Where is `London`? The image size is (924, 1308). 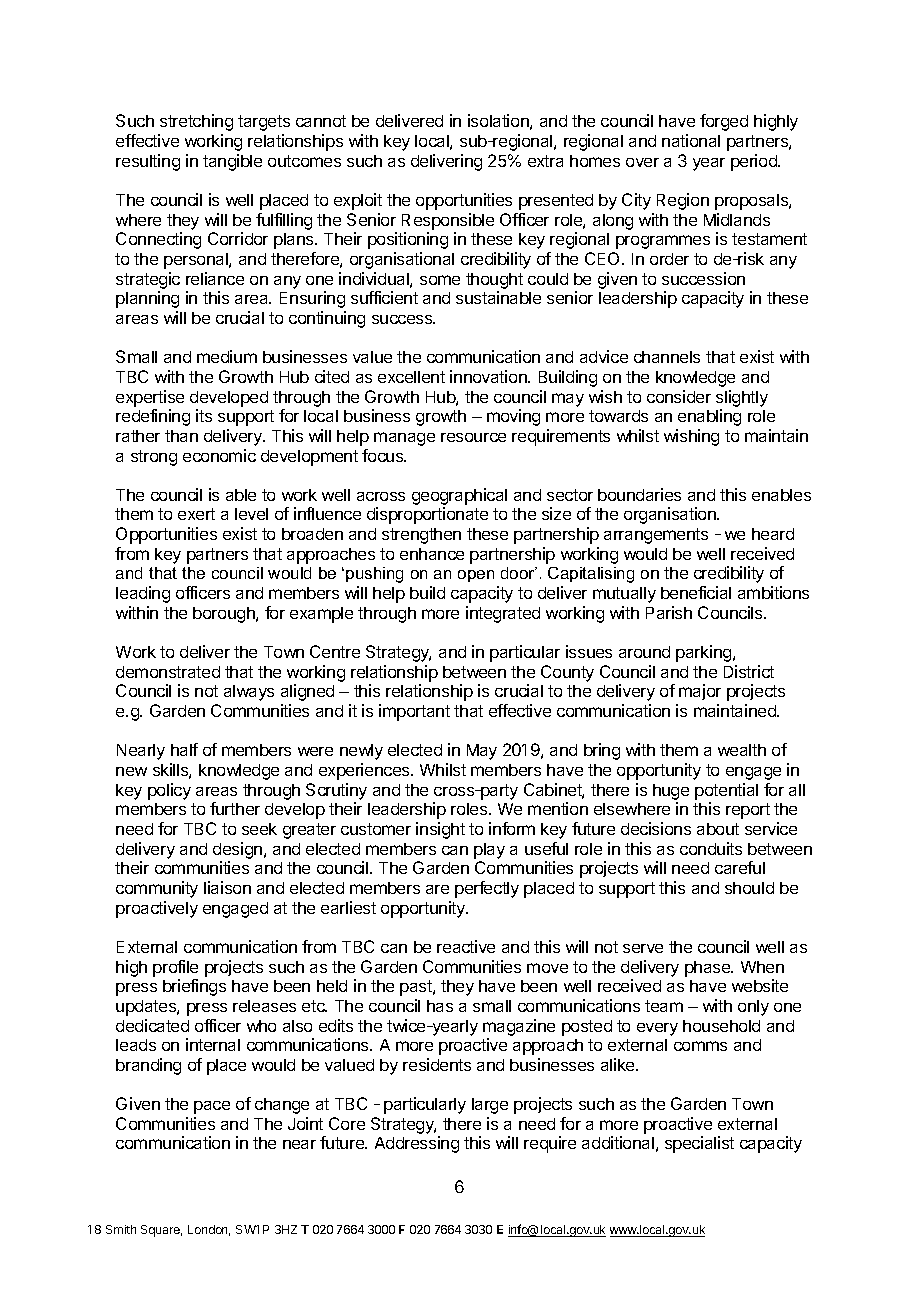 London is located at coordinates (209, 1230).
